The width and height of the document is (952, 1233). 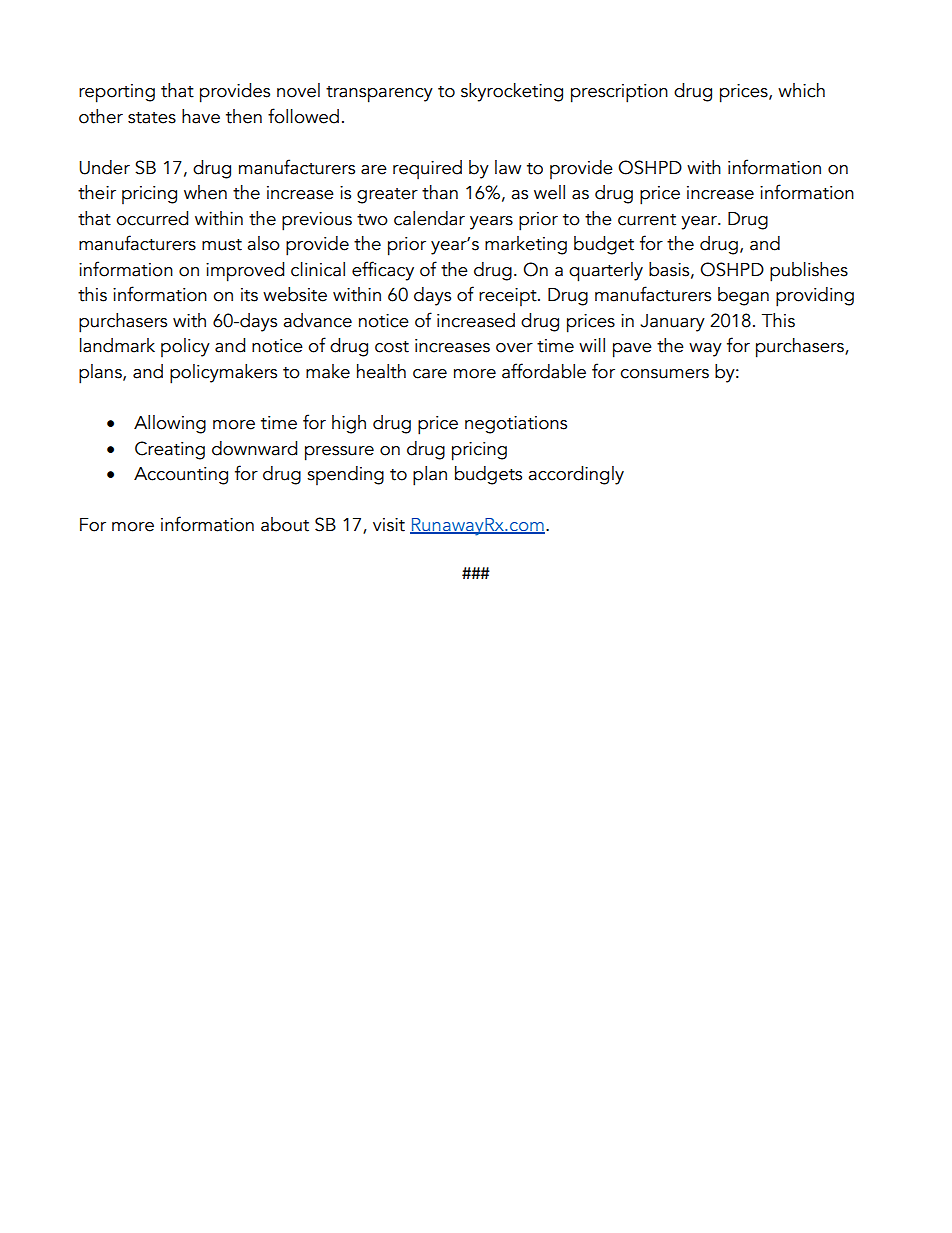 I want to click on have, so click(x=201, y=116).
